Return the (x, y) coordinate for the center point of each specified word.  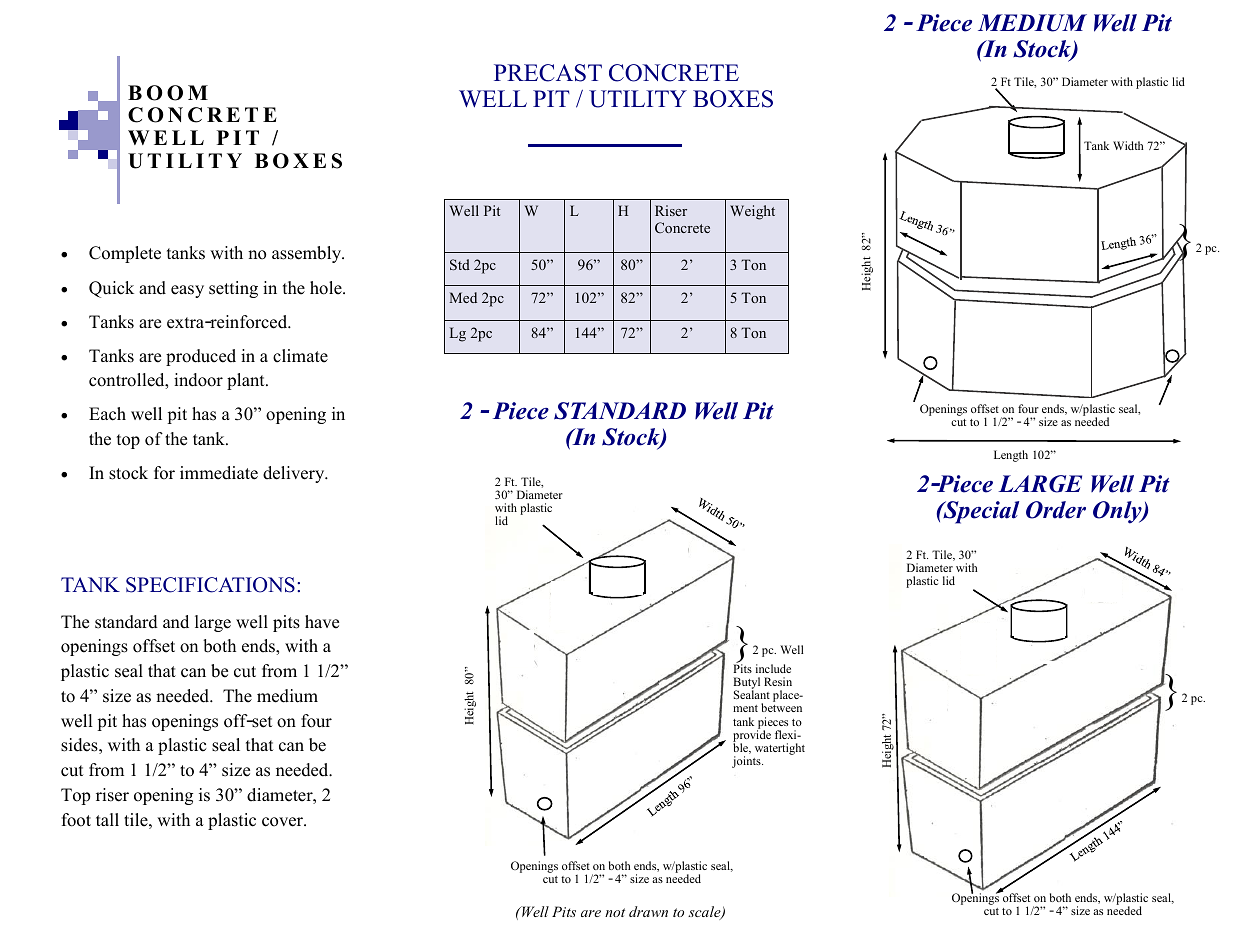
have (322, 622)
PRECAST (548, 73)
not (615, 912)
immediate (219, 473)
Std (460, 264)
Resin (778, 681)
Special (980, 512)
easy (187, 291)
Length (1011, 456)
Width (1128, 145)
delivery (295, 474)
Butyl (746, 684)
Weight (752, 212)
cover (283, 822)
